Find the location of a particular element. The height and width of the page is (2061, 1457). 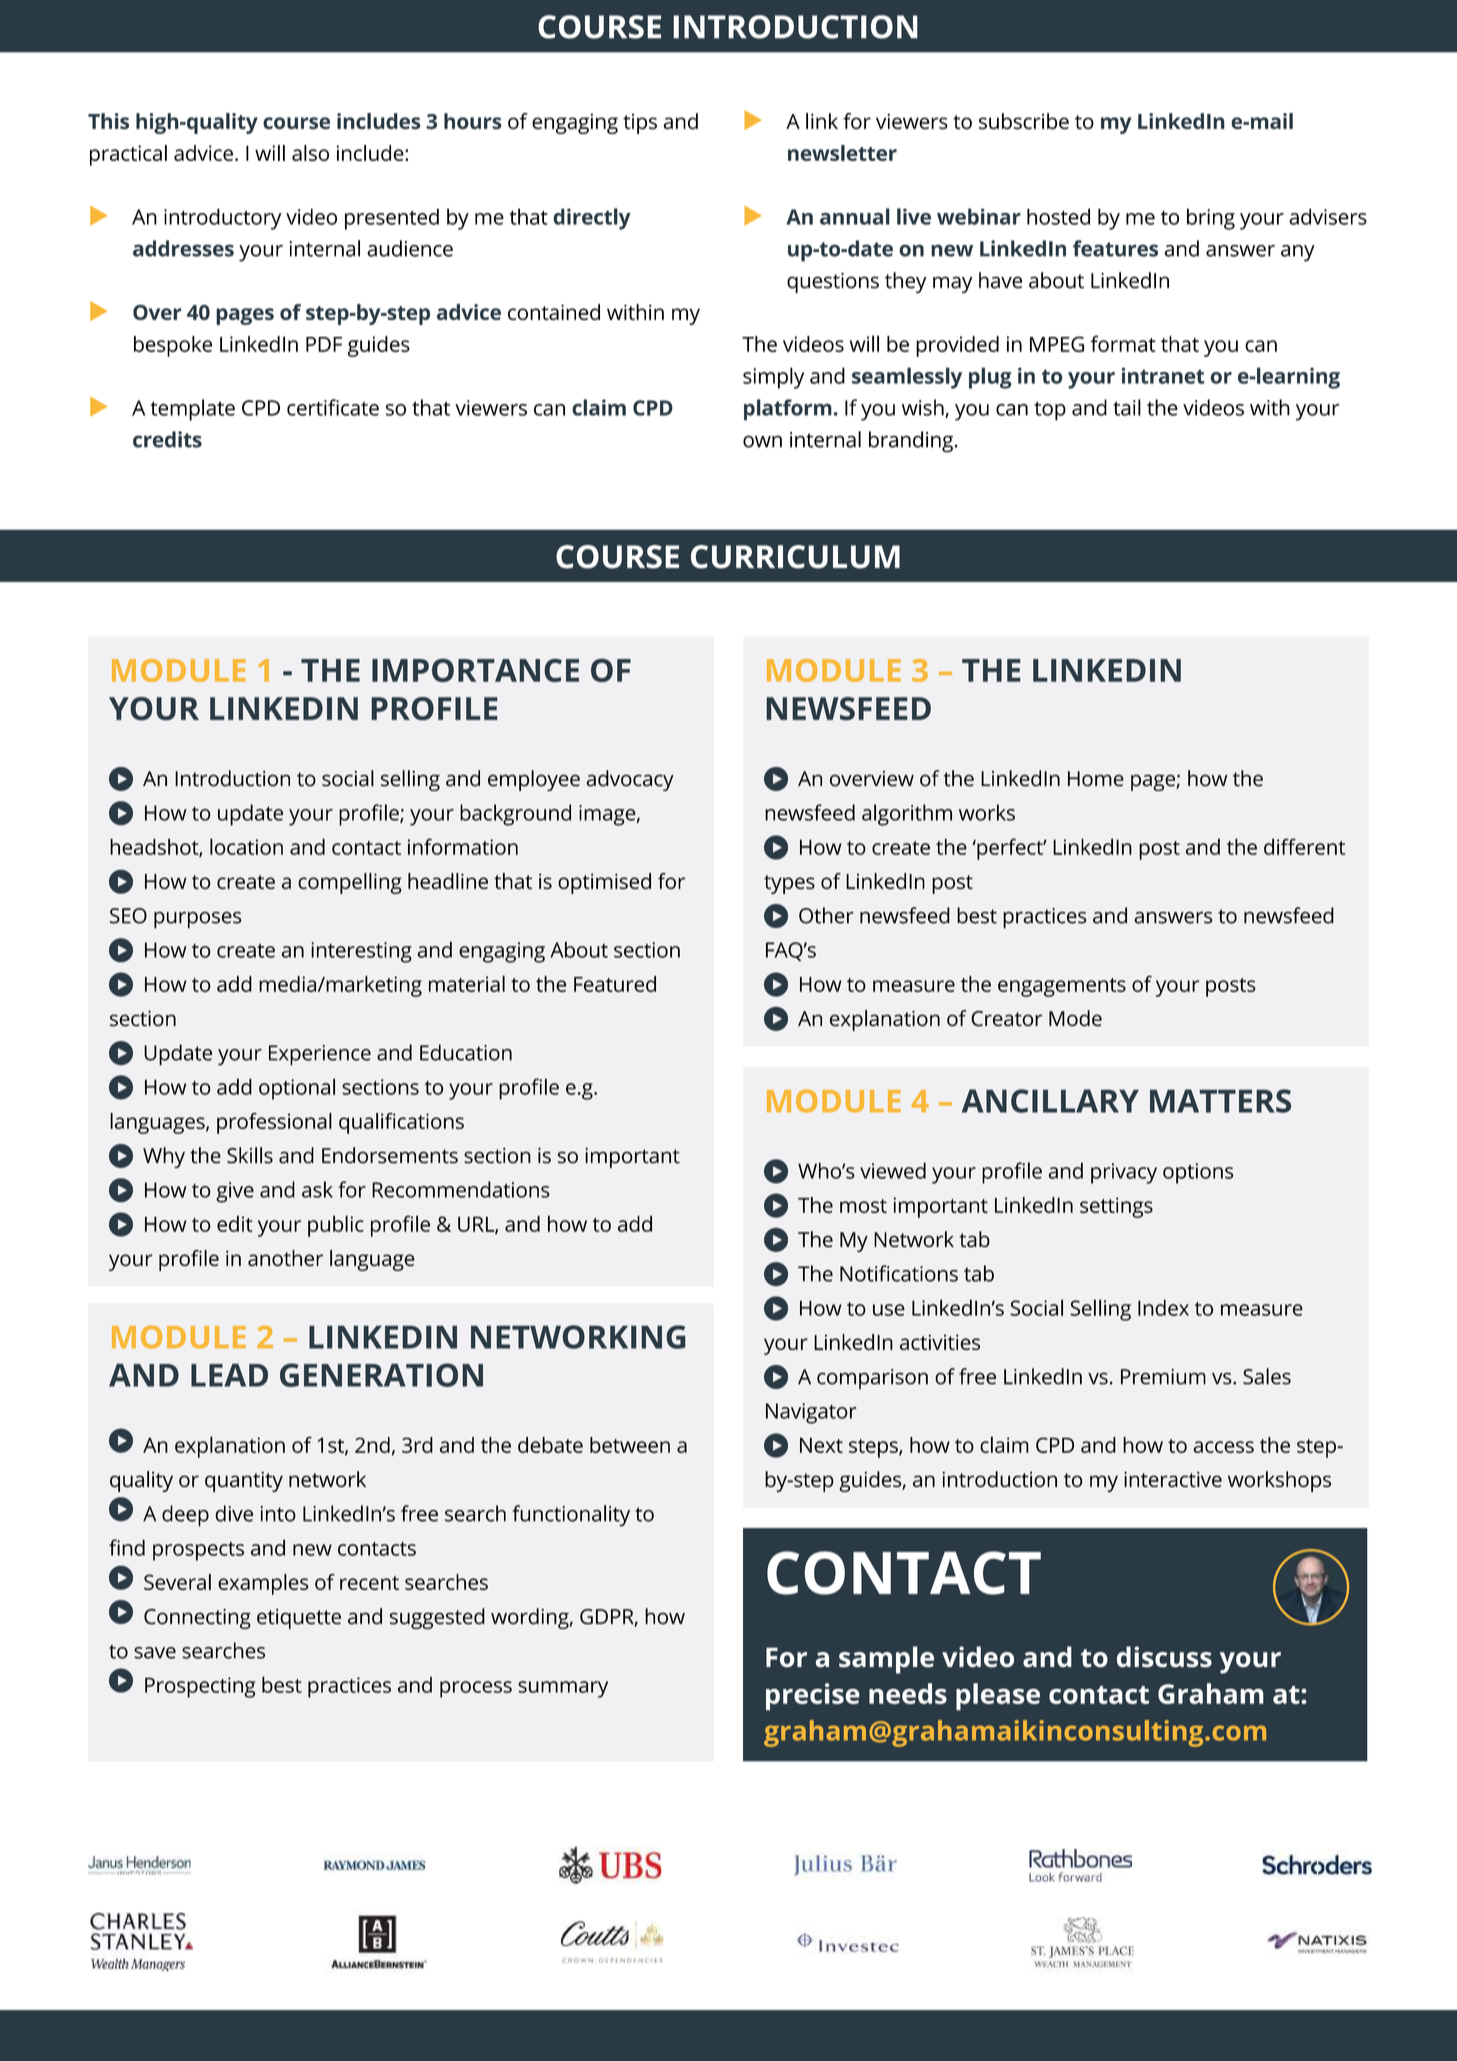

tips is located at coordinates (640, 124).
